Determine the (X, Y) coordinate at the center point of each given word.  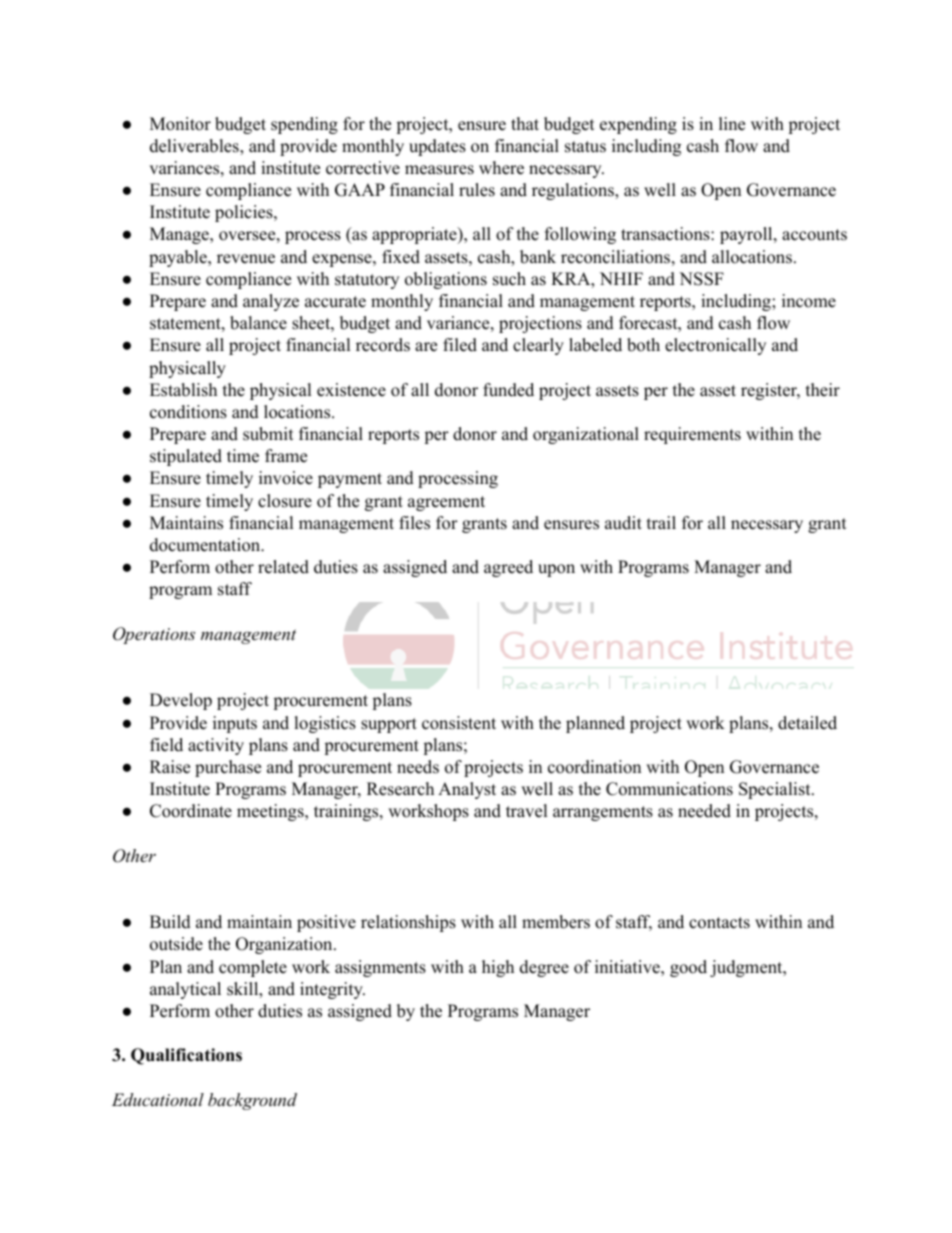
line (732, 124)
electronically (715, 346)
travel (527, 811)
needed (704, 811)
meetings (271, 812)
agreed (508, 568)
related (283, 567)
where (501, 168)
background (252, 1101)
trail (661, 522)
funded (508, 390)
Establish (183, 390)
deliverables (195, 147)
